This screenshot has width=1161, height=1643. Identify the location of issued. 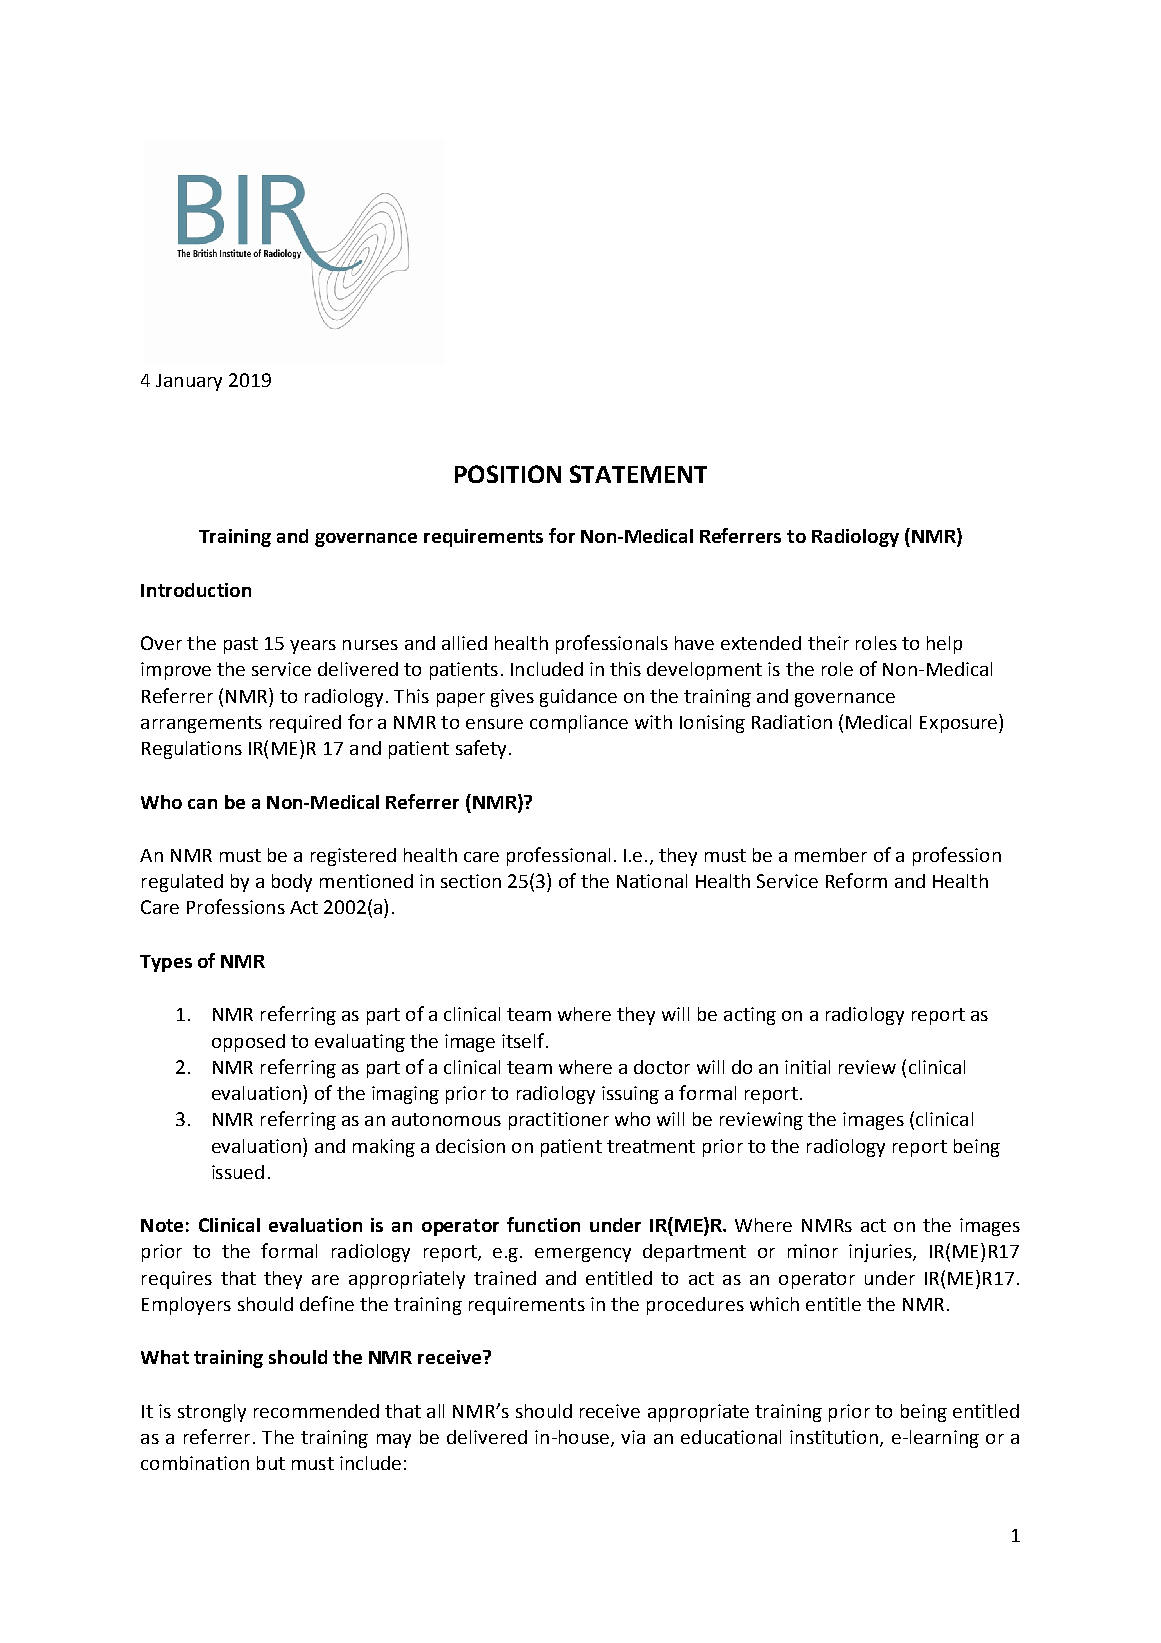
(238, 1172).
